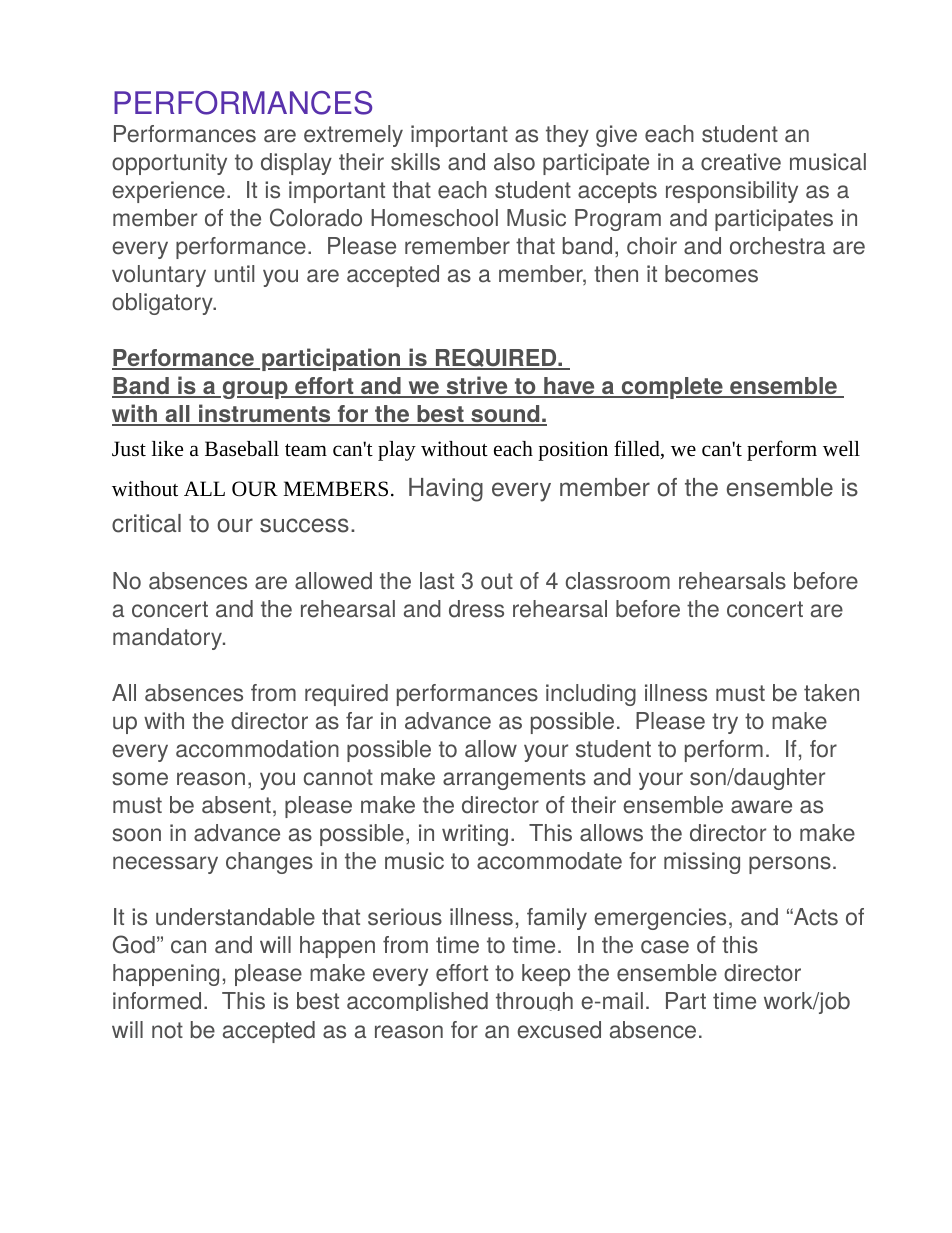  What do you see at coordinates (534, 1001) in the screenshot?
I see `through` at bounding box center [534, 1001].
